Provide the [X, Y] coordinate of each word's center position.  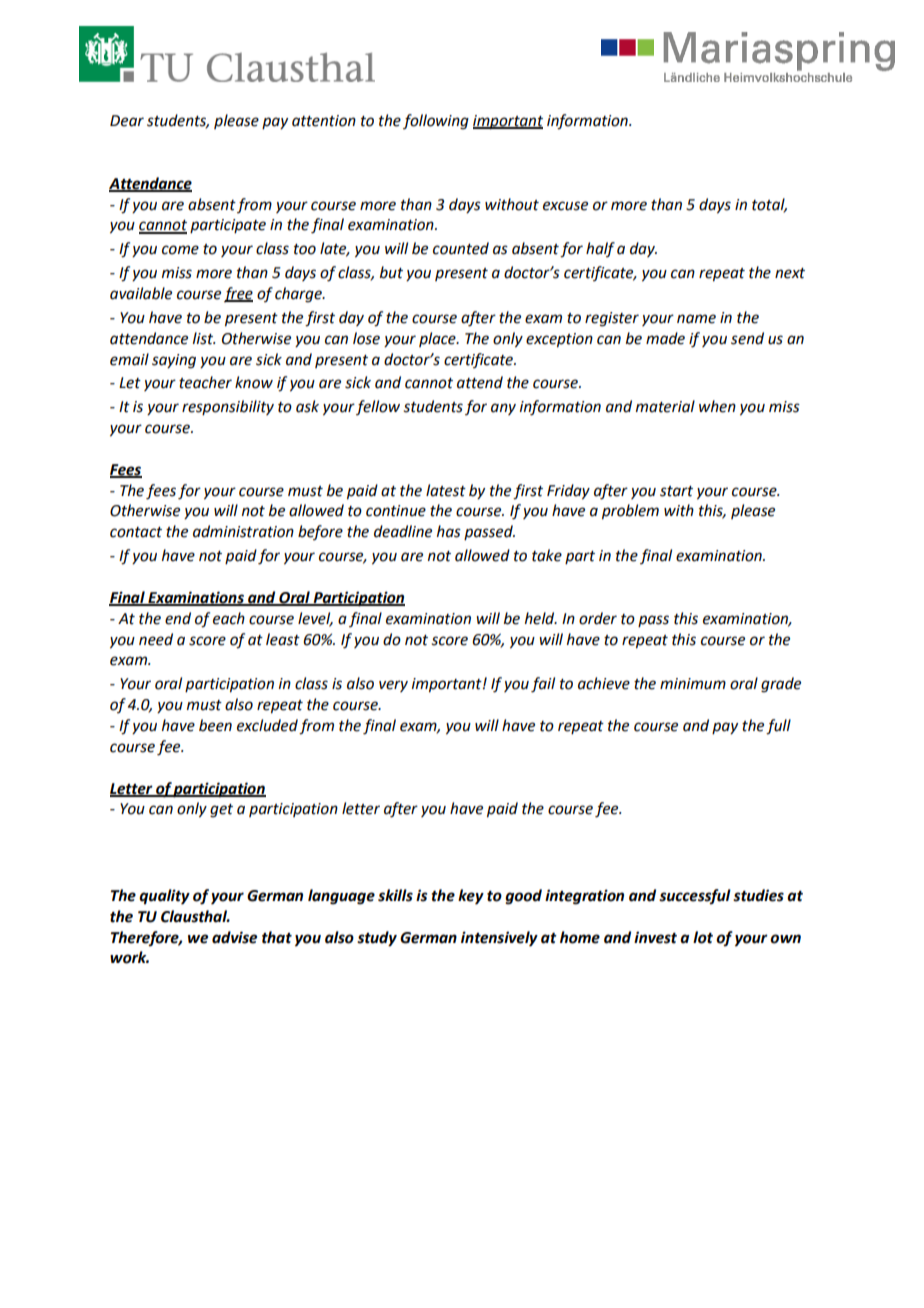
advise [234, 937]
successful [695, 896]
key [471, 897]
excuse [565, 206]
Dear [127, 121]
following [436, 122]
